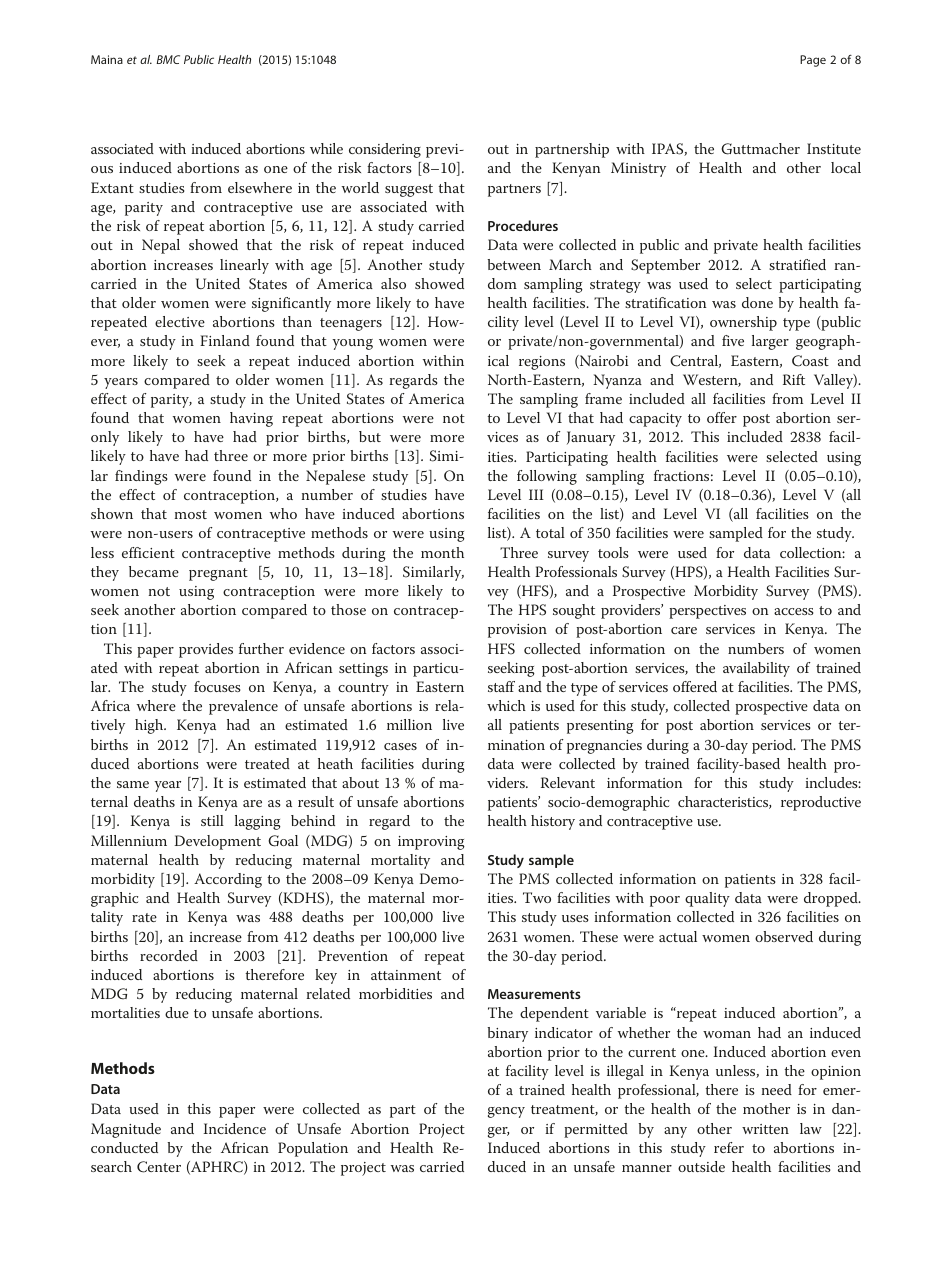 Image resolution: width=952 pixels, height=1270 pixels. Describe the element at coordinates (235, 1128) in the screenshot. I see `Incidence` at that location.
